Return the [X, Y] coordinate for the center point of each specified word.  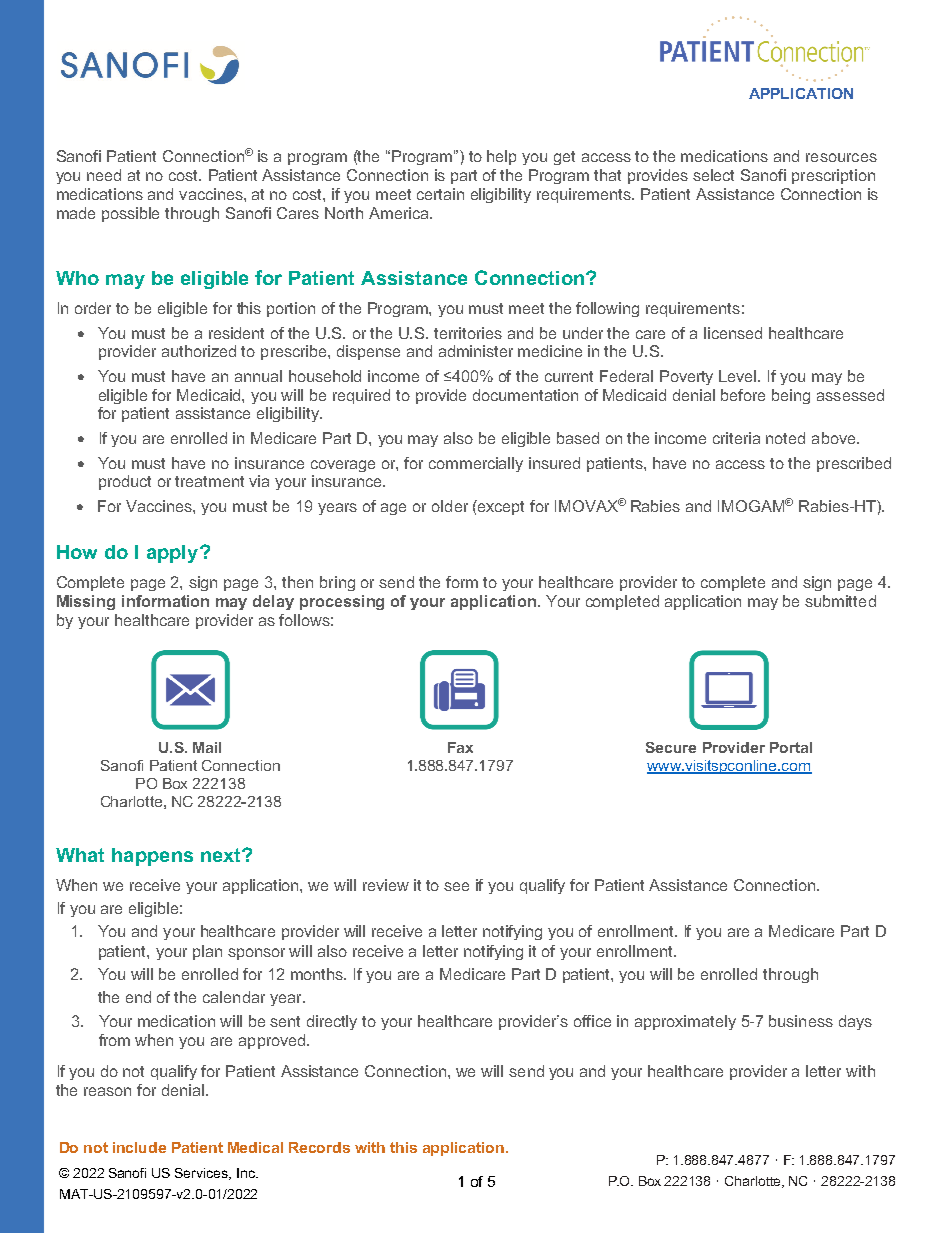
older [450, 506]
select [713, 175]
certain [440, 194]
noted [785, 438]
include [139, 1147]
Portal [791, 747]
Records [319, 1147]
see [456, 886]
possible [130, 214]
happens [152, 857]
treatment [209, 481]
